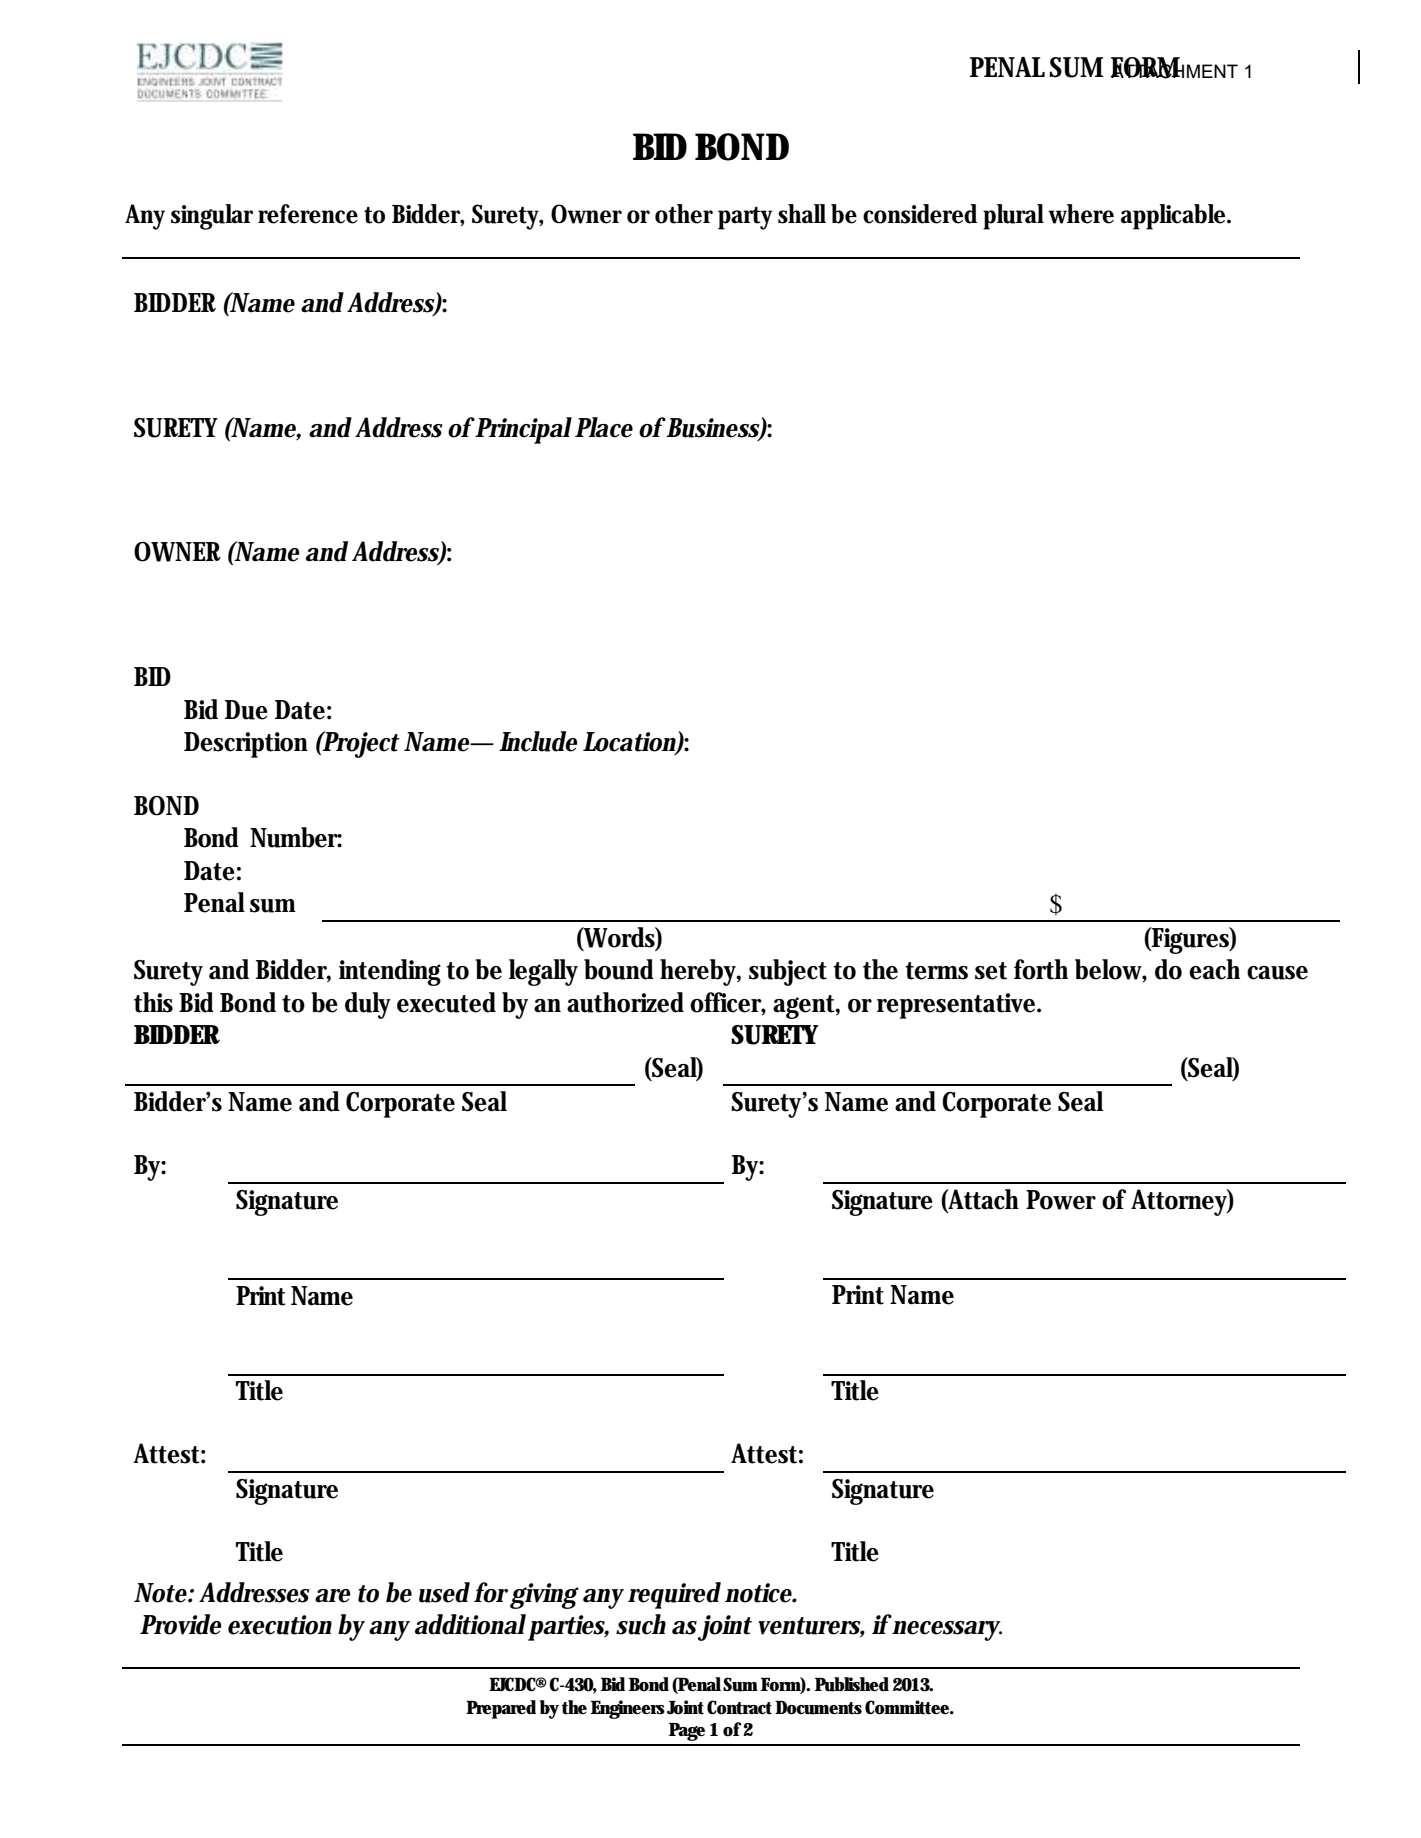 The width and height of the image is (1421, 1838). What do you see at coordinates (1081, 214) in the image?
I see `where` at bounding box center [1081, 214].
